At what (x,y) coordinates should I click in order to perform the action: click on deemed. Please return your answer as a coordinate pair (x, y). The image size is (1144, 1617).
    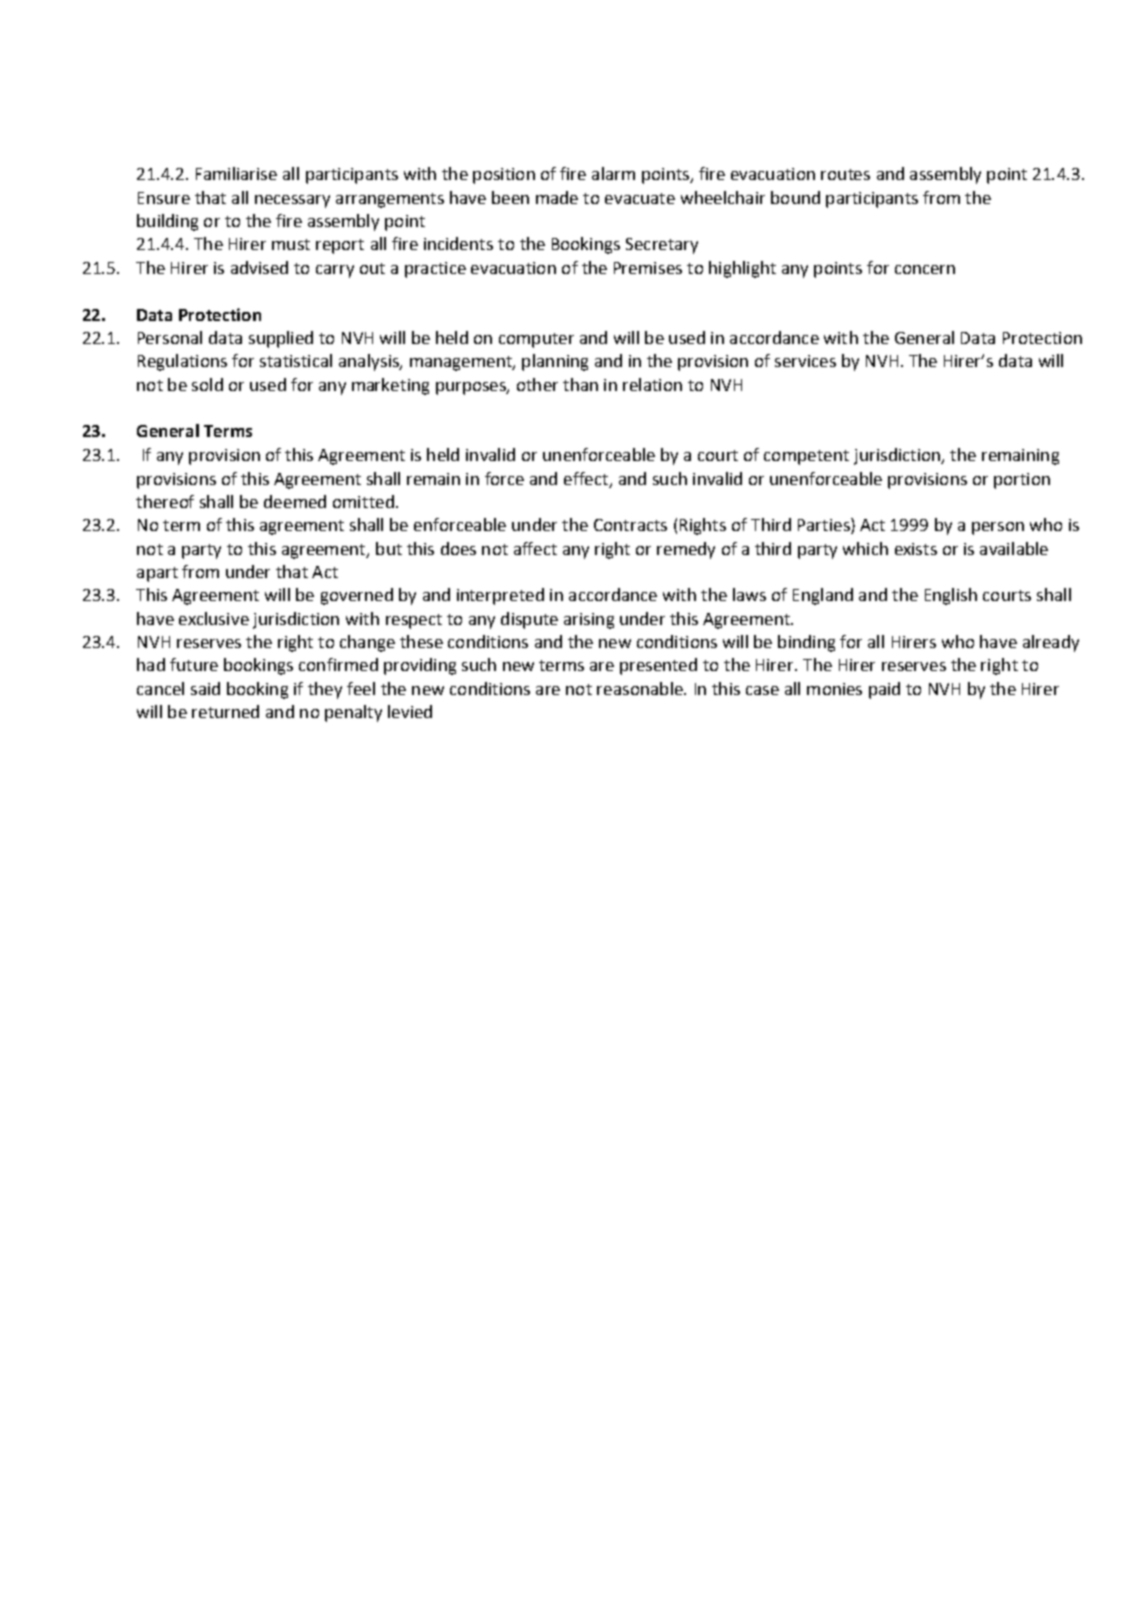
    Looking at the image, I should click on (295, 501).
